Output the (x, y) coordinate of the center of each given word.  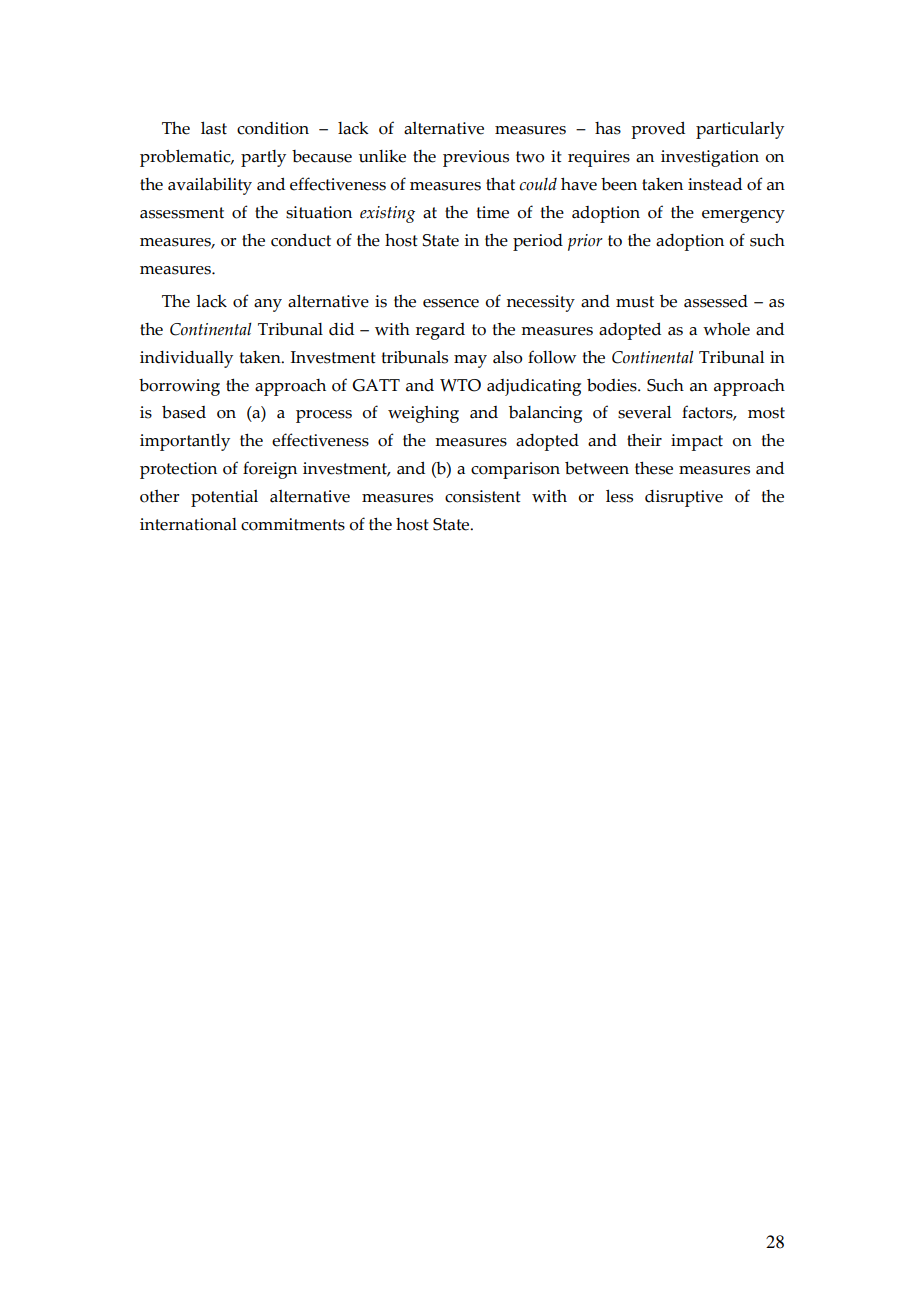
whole (726, 329)
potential (224, 498)
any (268, 305)
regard (440, 331)
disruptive (684, 498)
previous (476, 158)
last (214, 128)
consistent (483, 496)
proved (658, 130)
